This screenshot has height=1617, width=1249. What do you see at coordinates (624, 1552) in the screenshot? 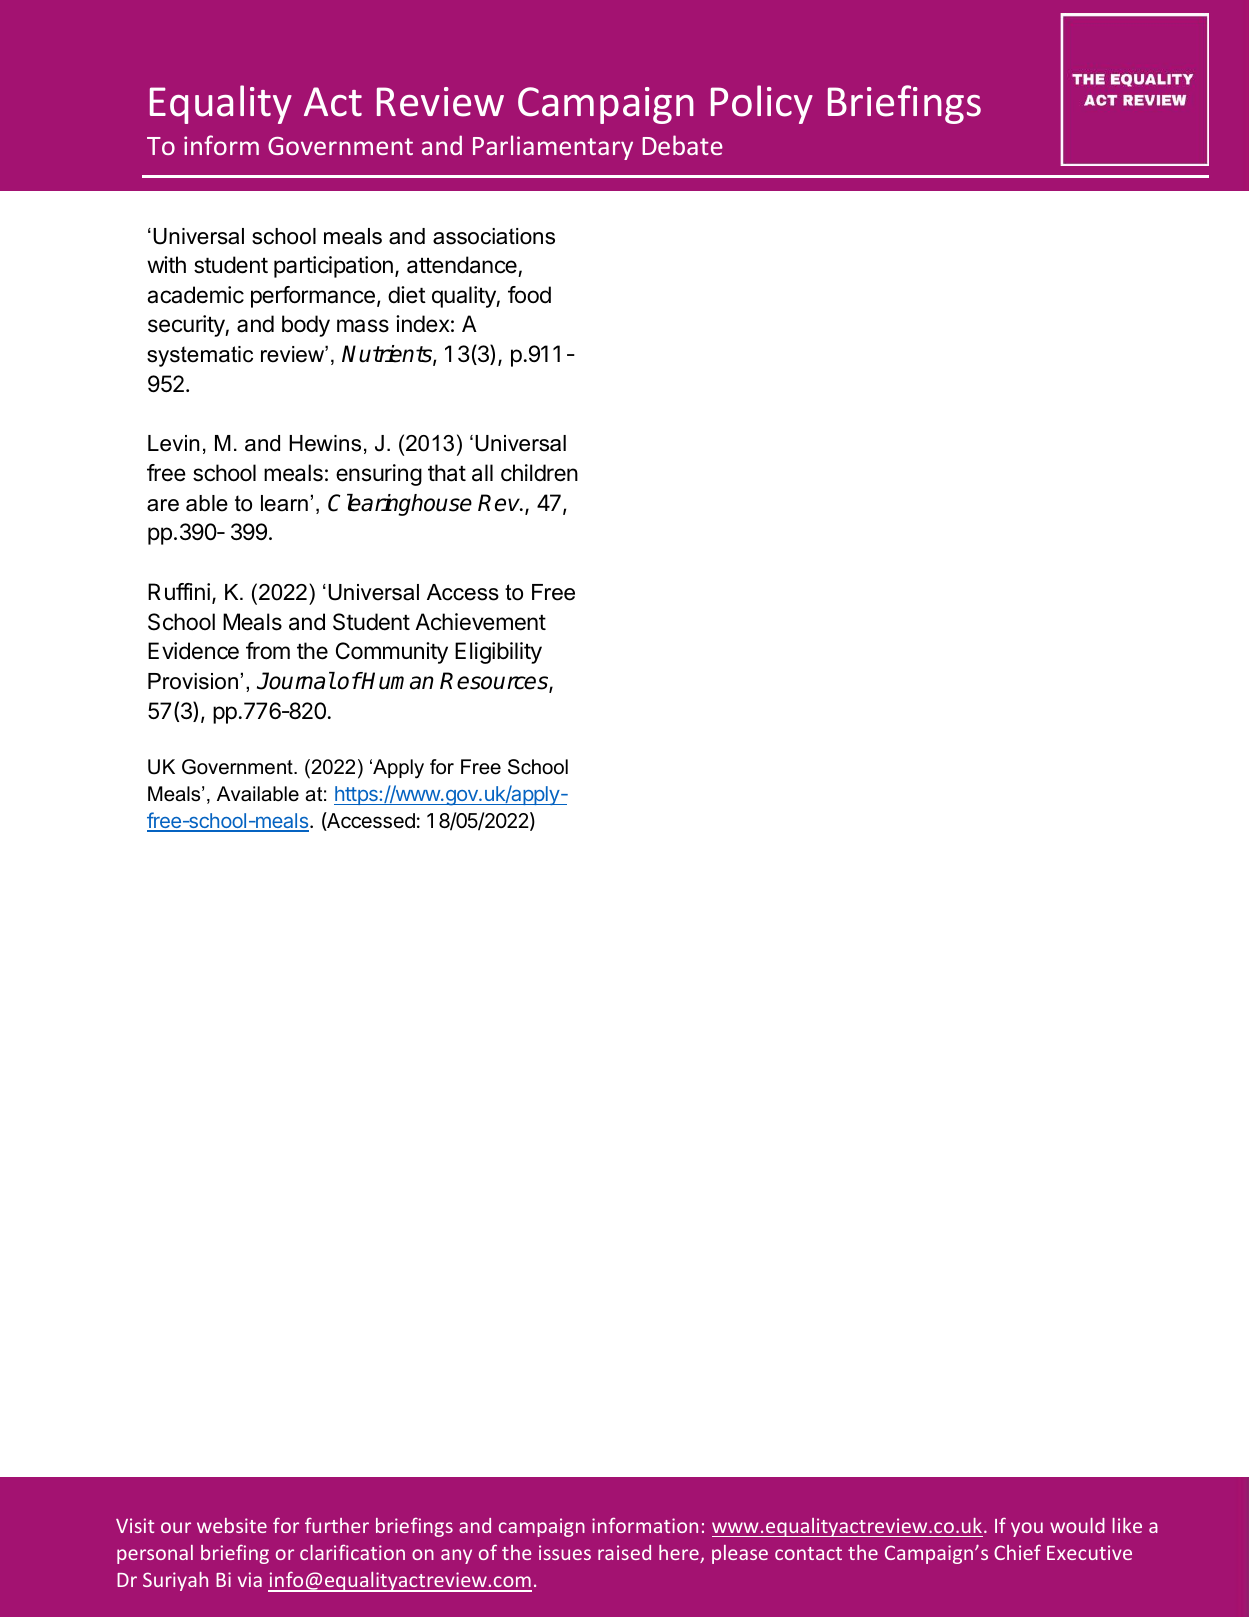
I see `raised` at bounding box center [624, 1552].
